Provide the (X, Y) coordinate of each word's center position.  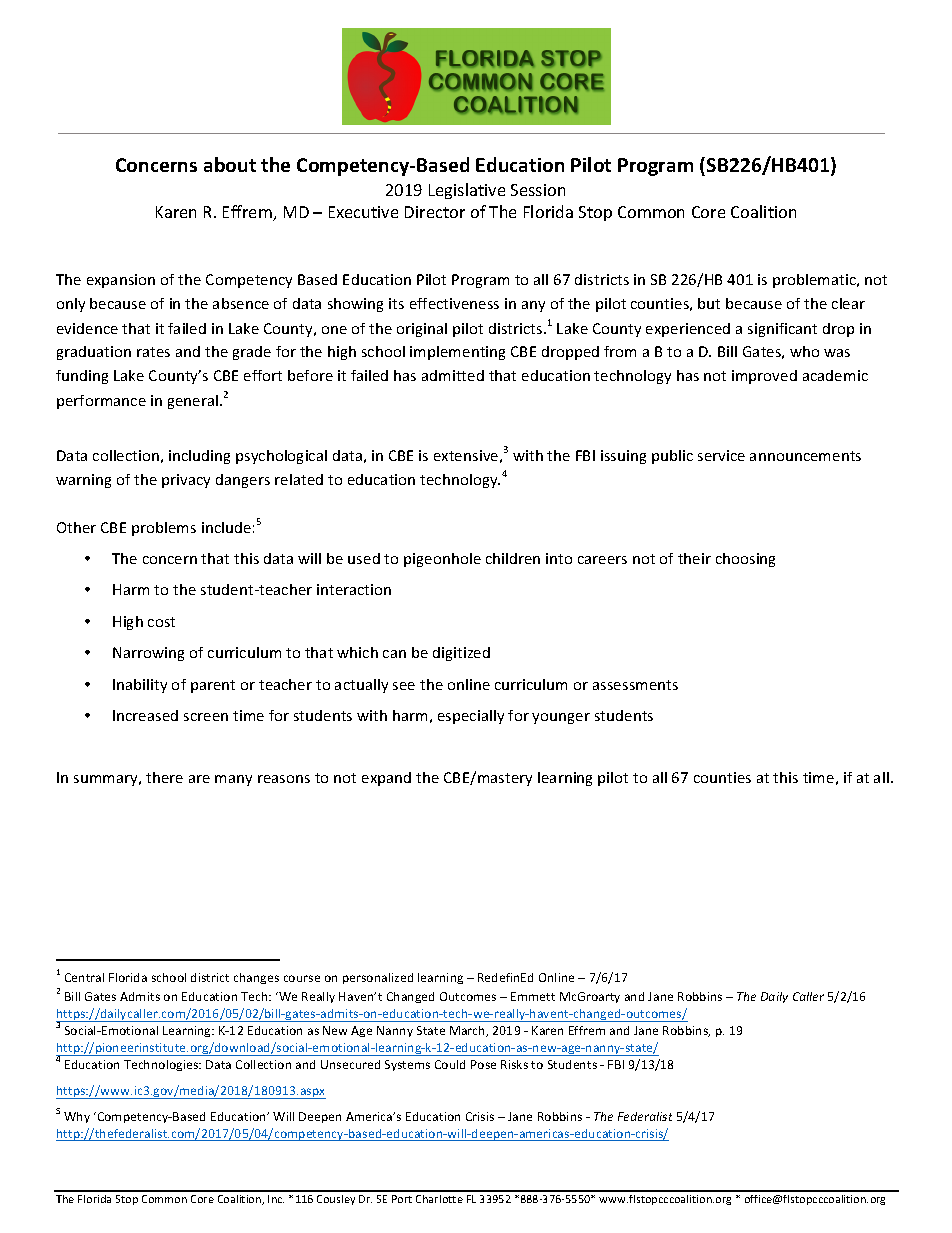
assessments (635, 685)
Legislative (467, 191)
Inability (140, 686)
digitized (461, 654)
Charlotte (439, 1199)
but (709, 303)
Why (77, 1117)
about (230, 164)
